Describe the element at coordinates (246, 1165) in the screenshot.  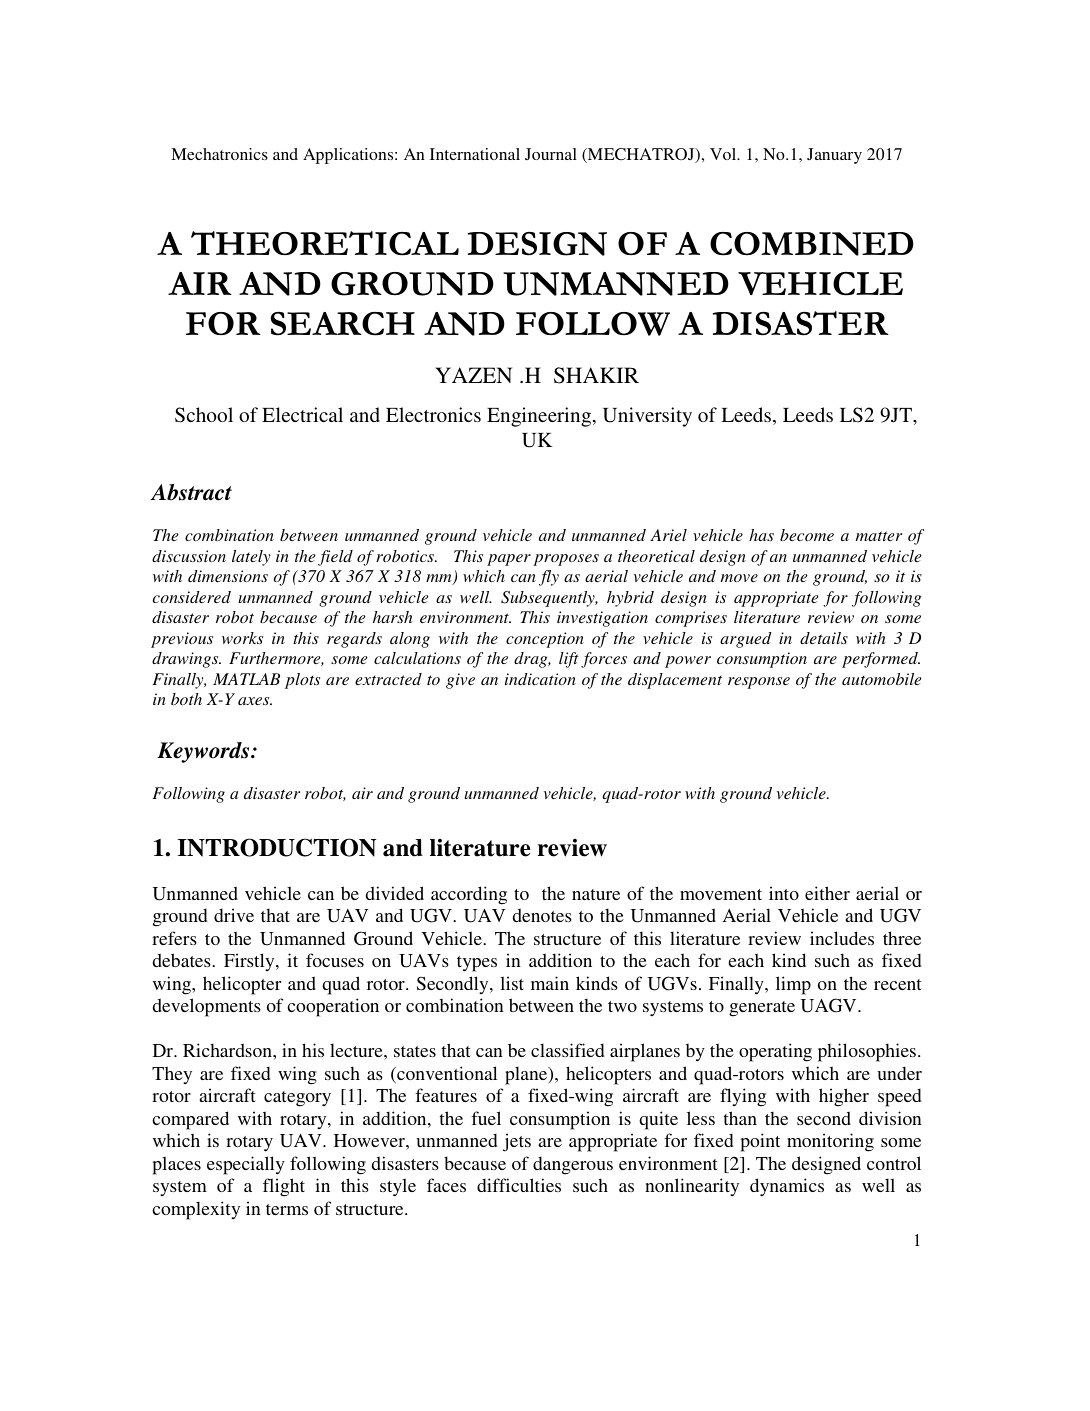
I see `especially` at that location.
